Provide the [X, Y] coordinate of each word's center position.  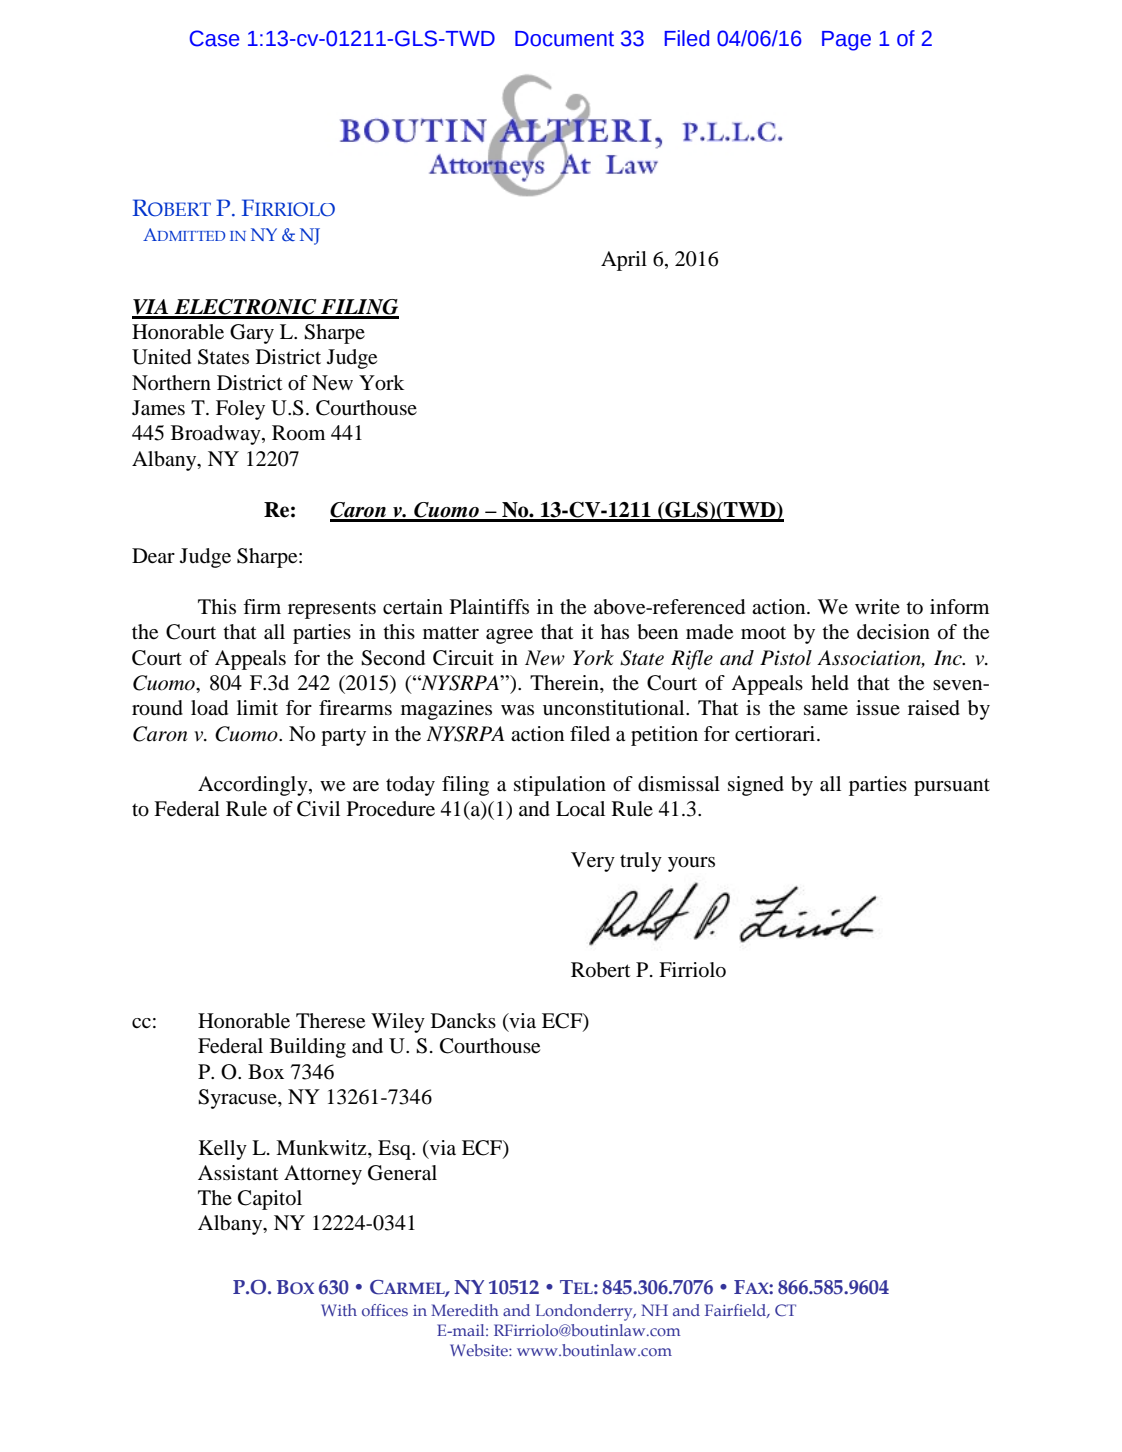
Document [564, 39]
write [877, 606]
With [339, 1310]
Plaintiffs [489, 607]
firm [262, 606]
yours [691, 864]
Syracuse [238, 1099]
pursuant [952, 787]
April [624, 261]
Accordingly [254, 786]
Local [580, 809]
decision [893, 632]
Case [214, 38]
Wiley [398, 1023]
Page [846, 41]
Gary [252, 334]
